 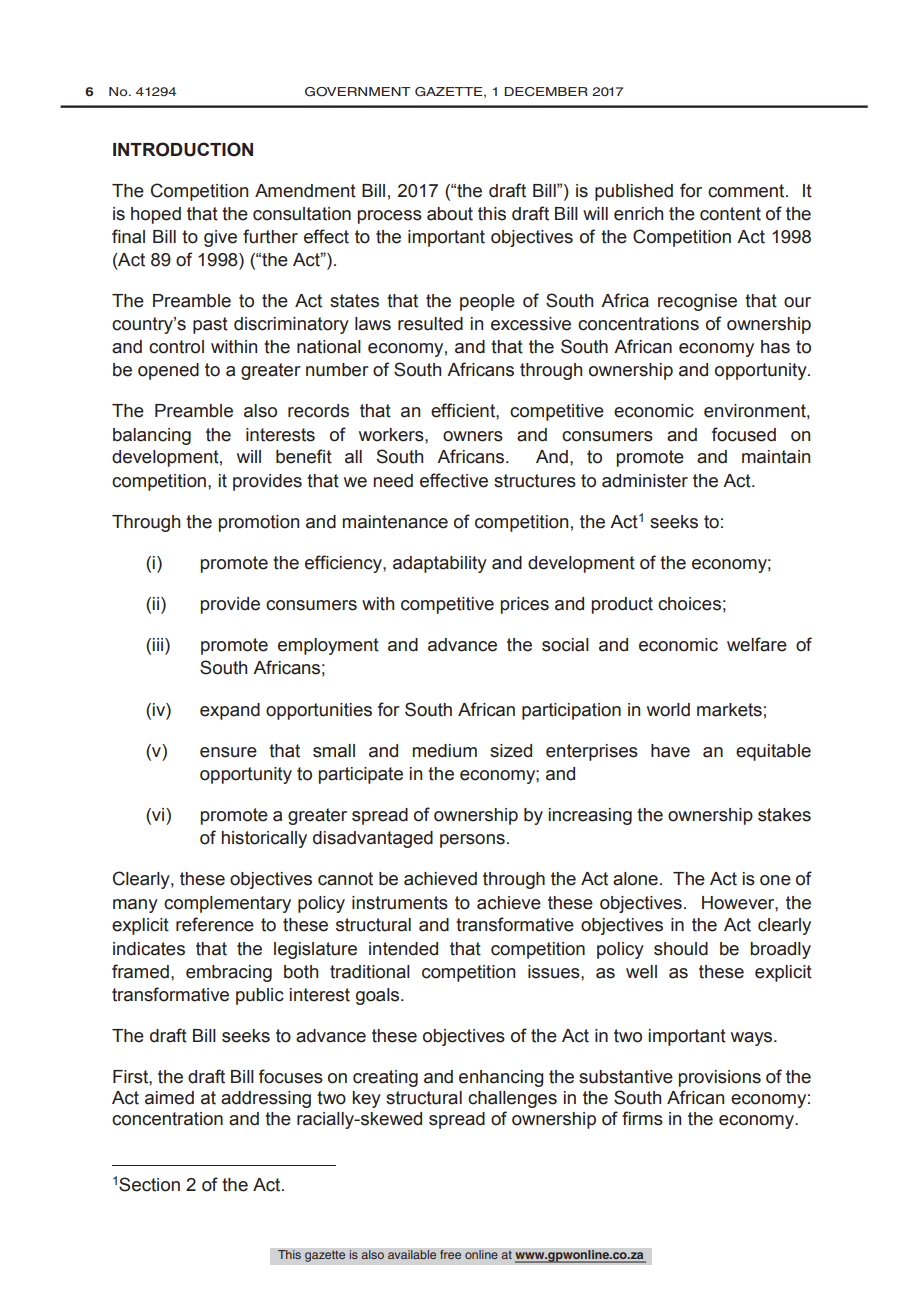 I want to click on persons, so click(x=472, y=841).
